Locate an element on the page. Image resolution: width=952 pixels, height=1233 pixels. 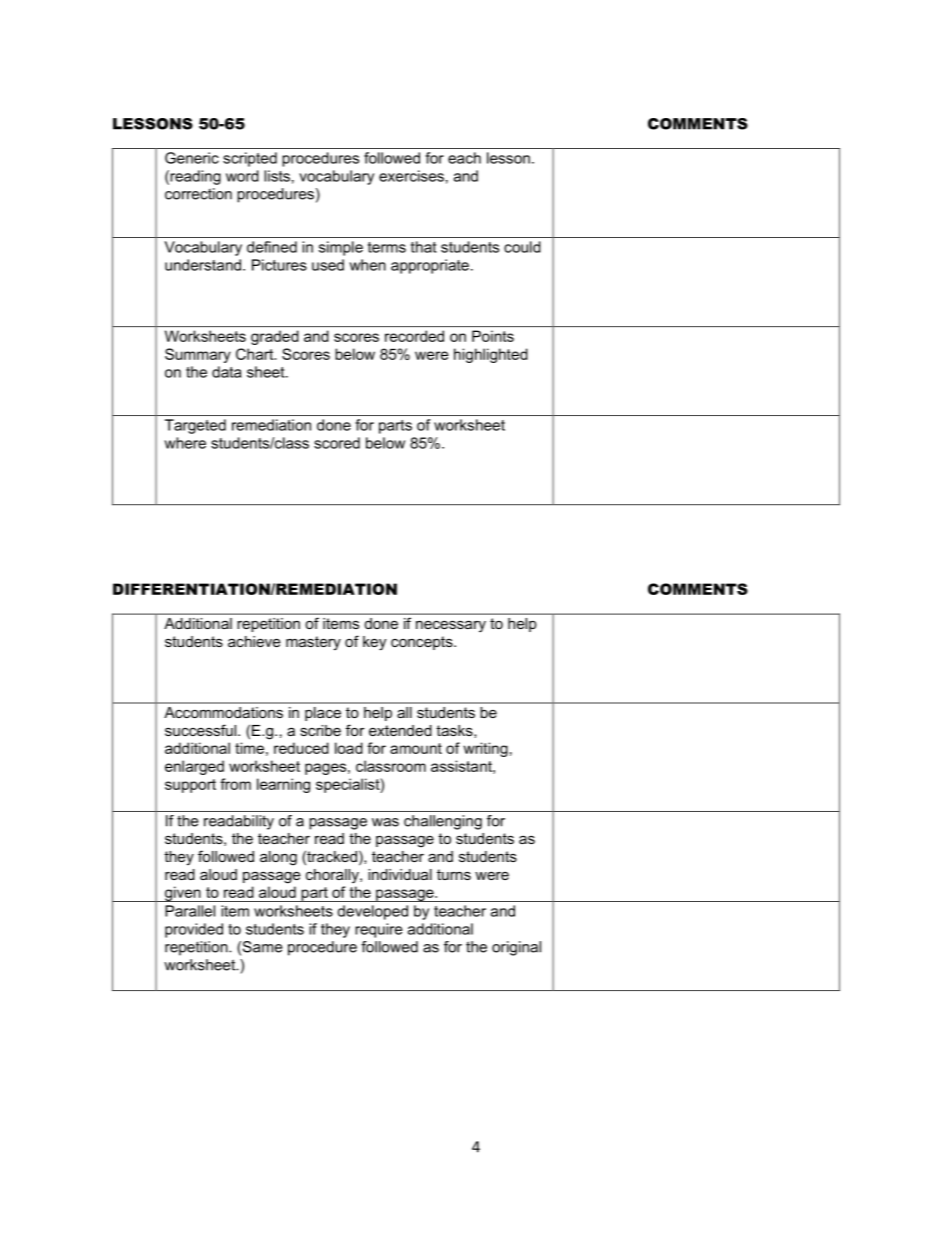
could is located at coordinates (522, 247).
